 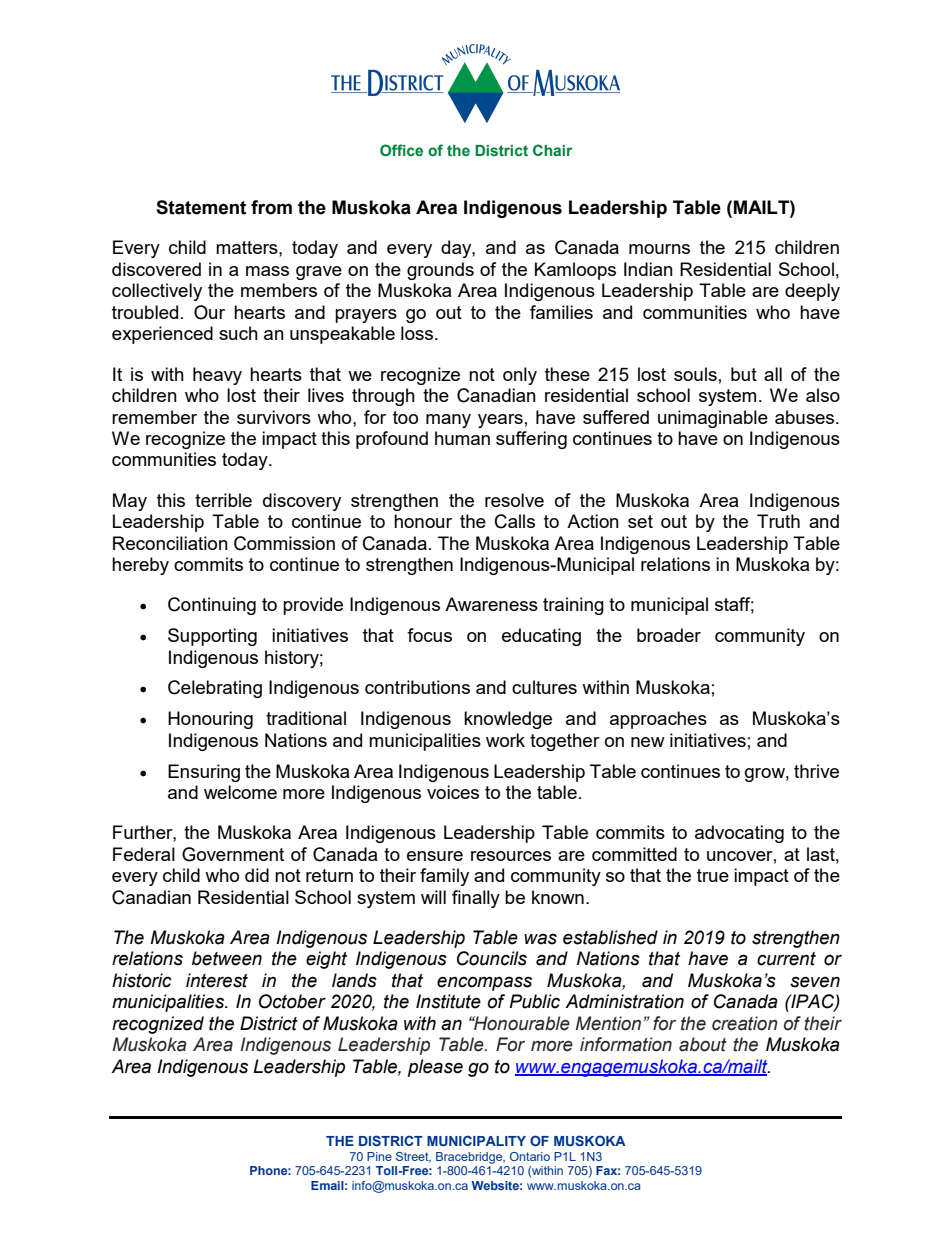 I want to click on Reconciliation, so click(x=170, y=543).
